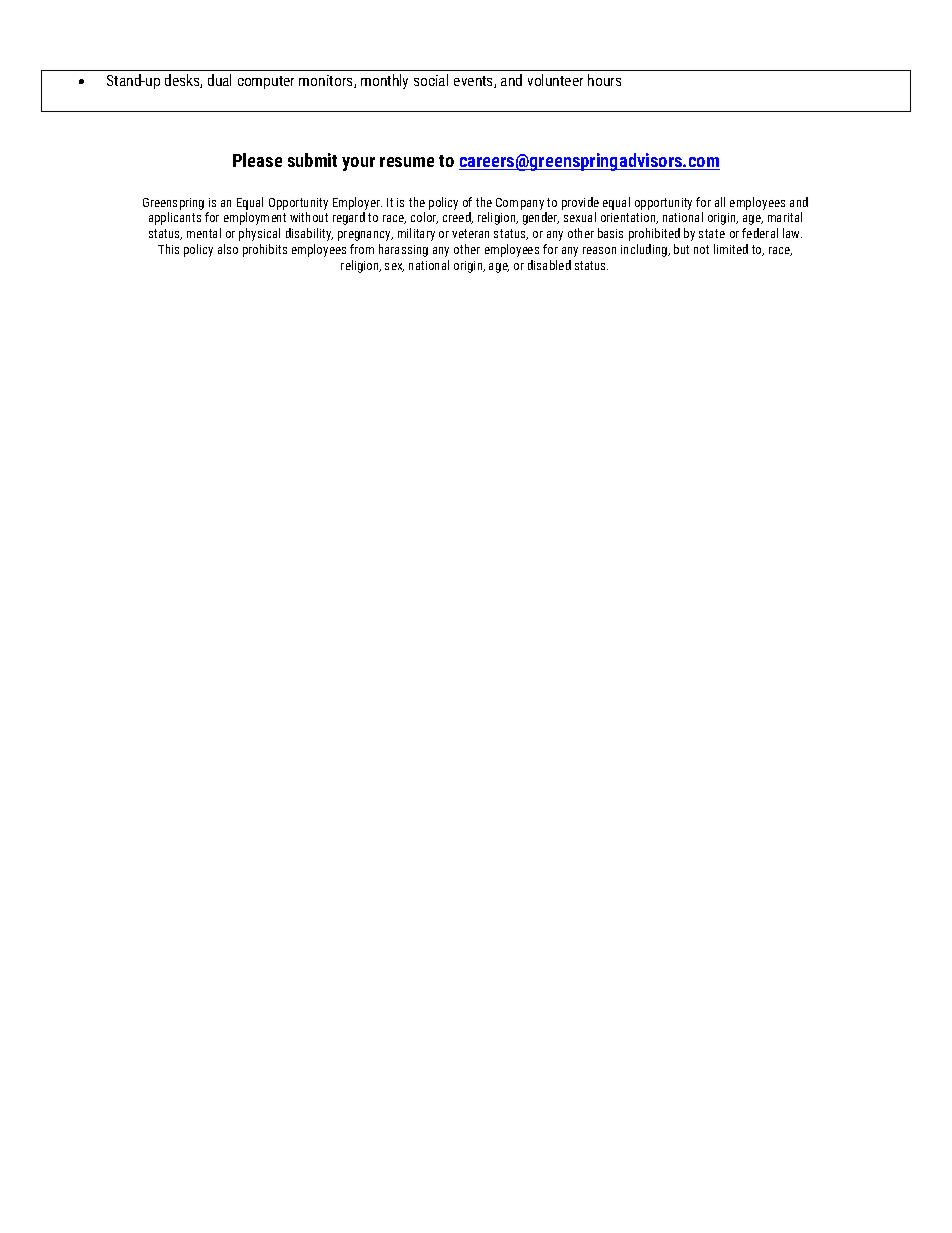 This image has height=1233, width=952. What do you see at coordinates (720, 202) in the image?
I see `all` at bounding box center [720, 202].
